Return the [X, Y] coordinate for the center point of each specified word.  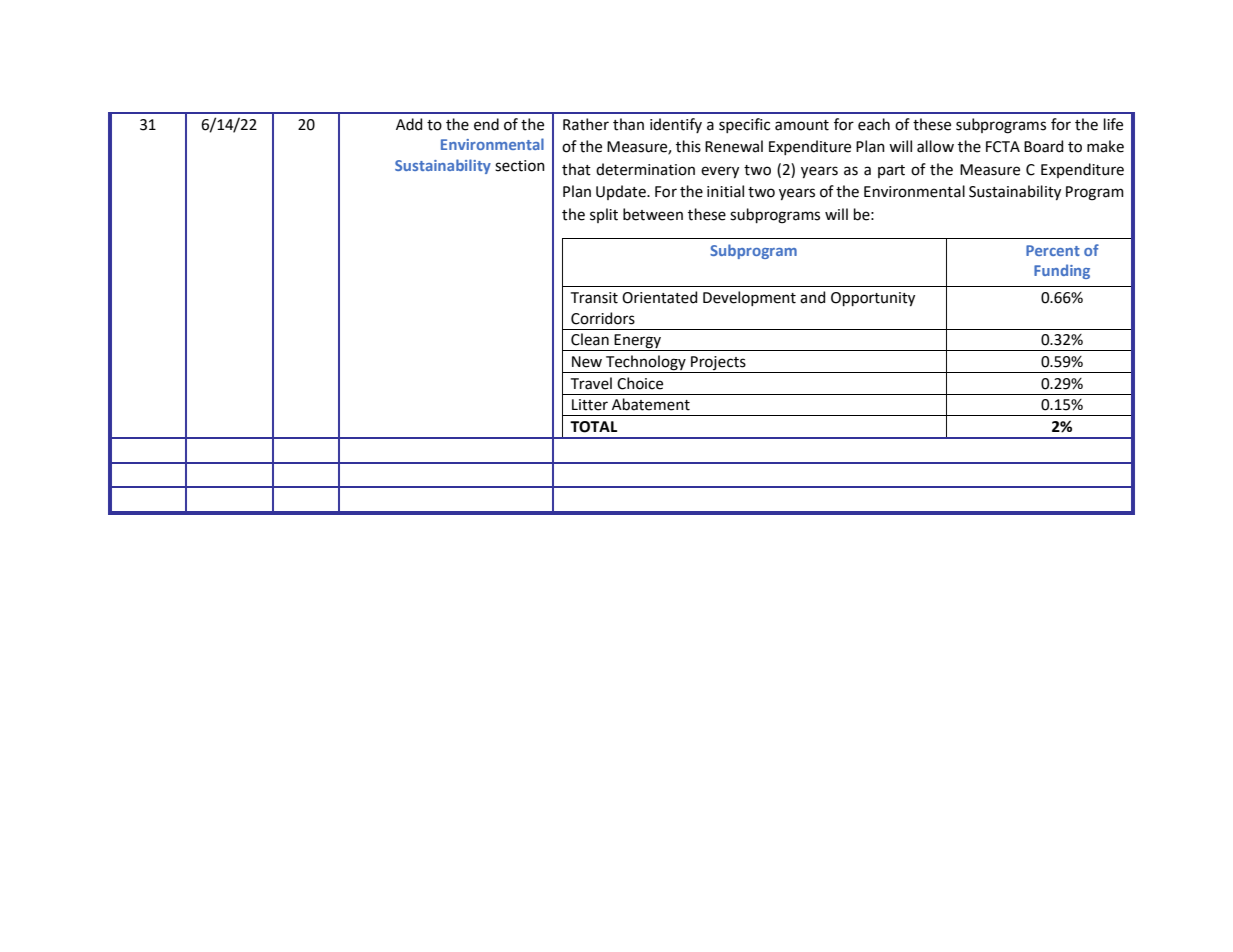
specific [744, 125]
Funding [1062, 271]
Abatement [651, 404]
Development [749, 298]
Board [1043, 146]
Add [409, 124]
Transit [594, 298]
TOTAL [594, 427]
